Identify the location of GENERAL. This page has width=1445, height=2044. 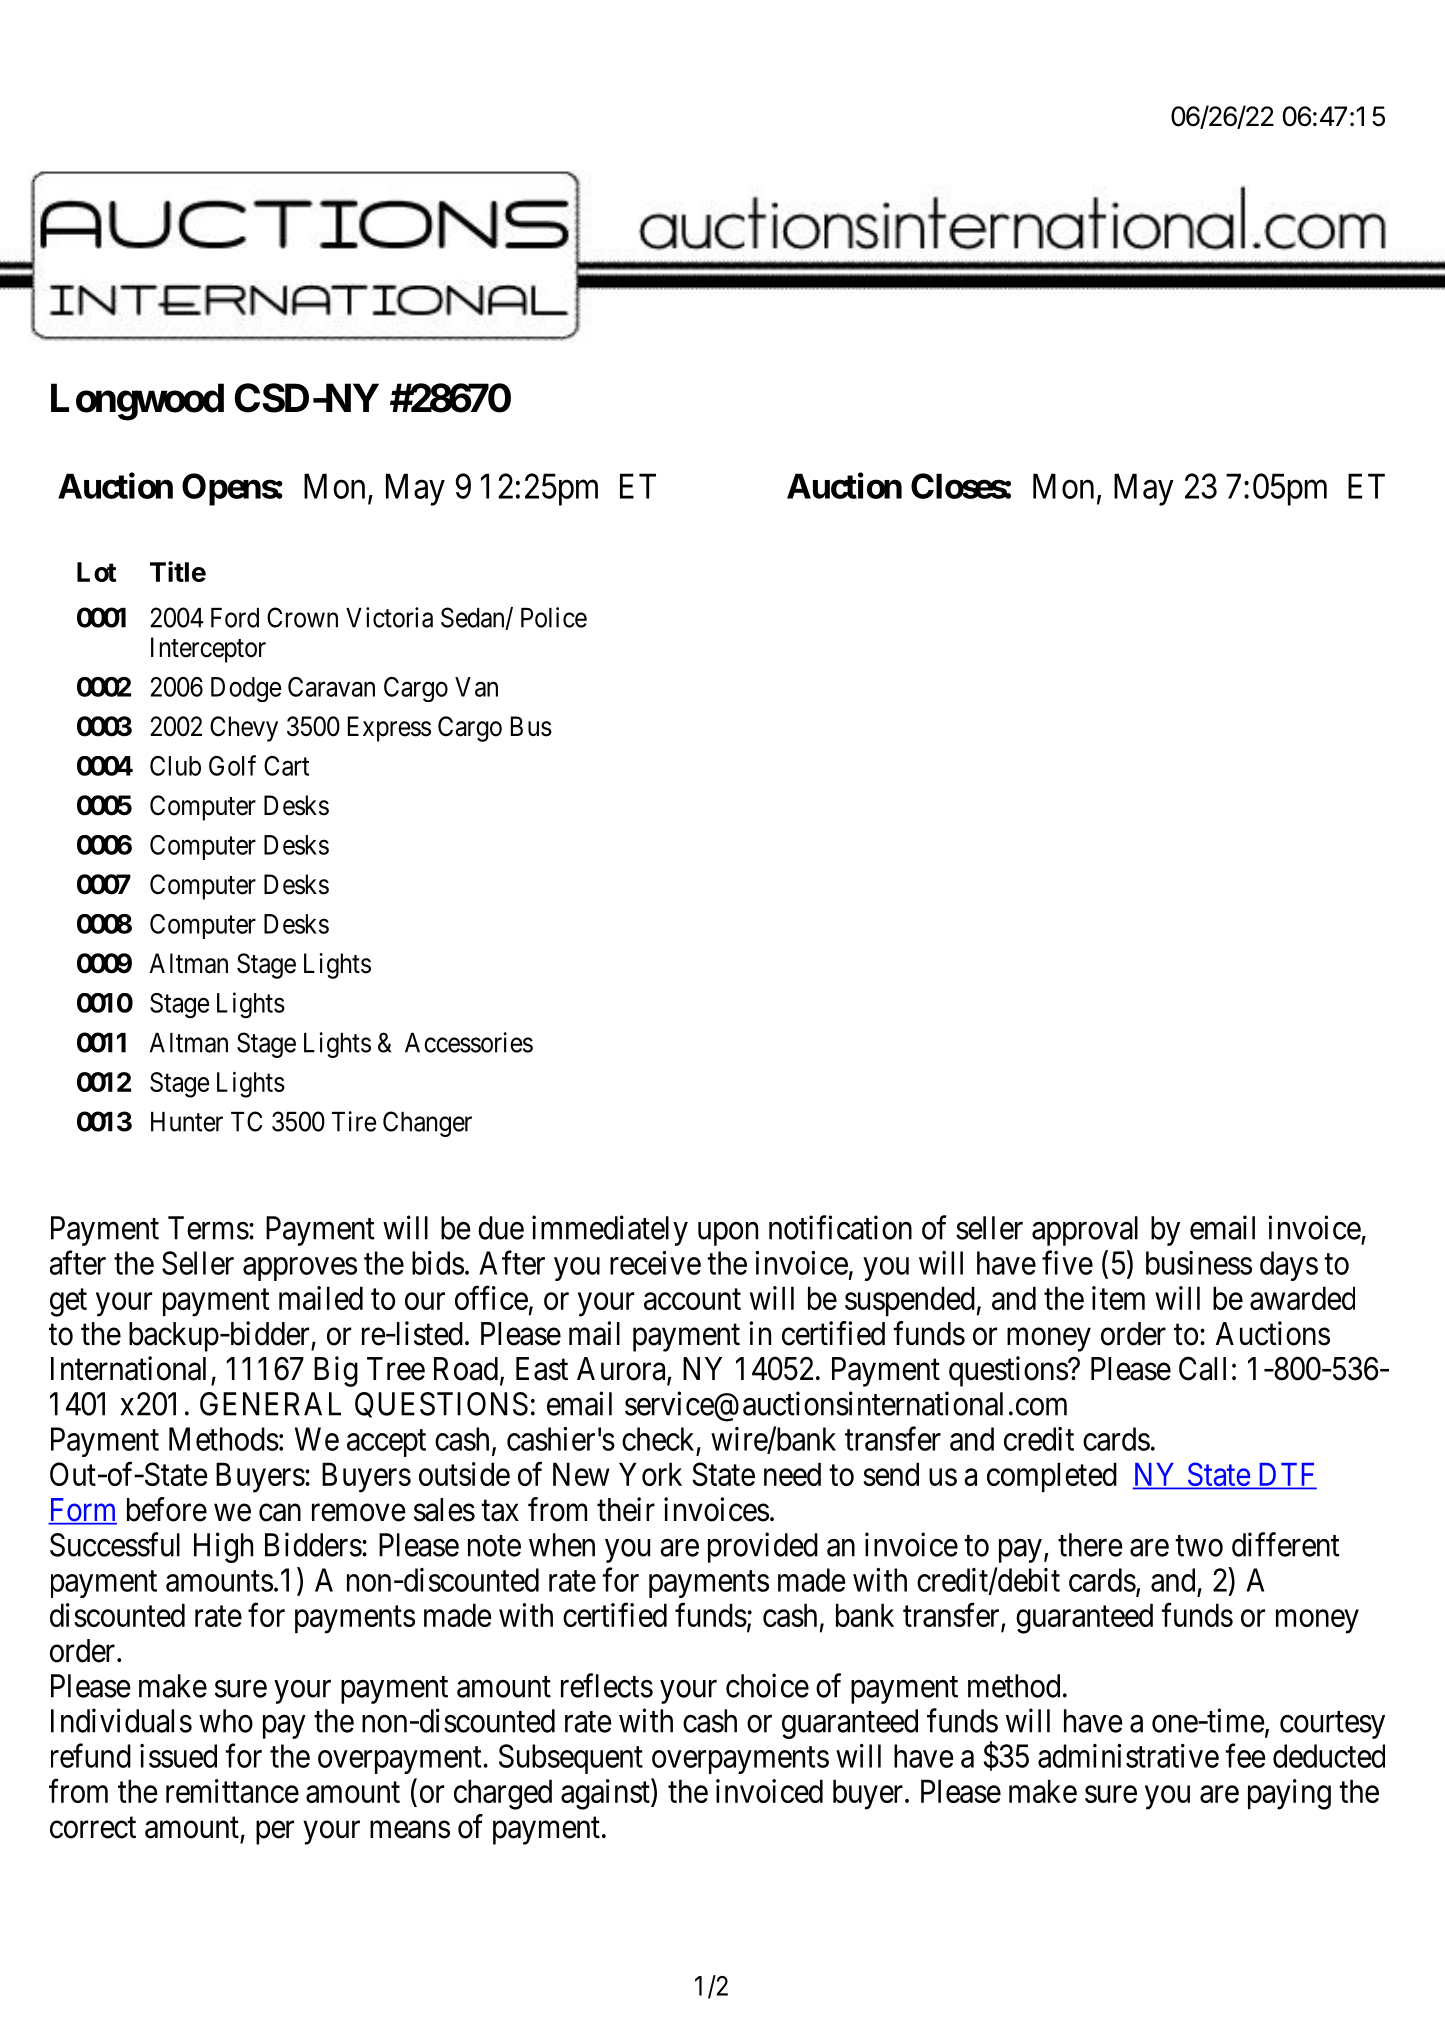
(270, 1404).
